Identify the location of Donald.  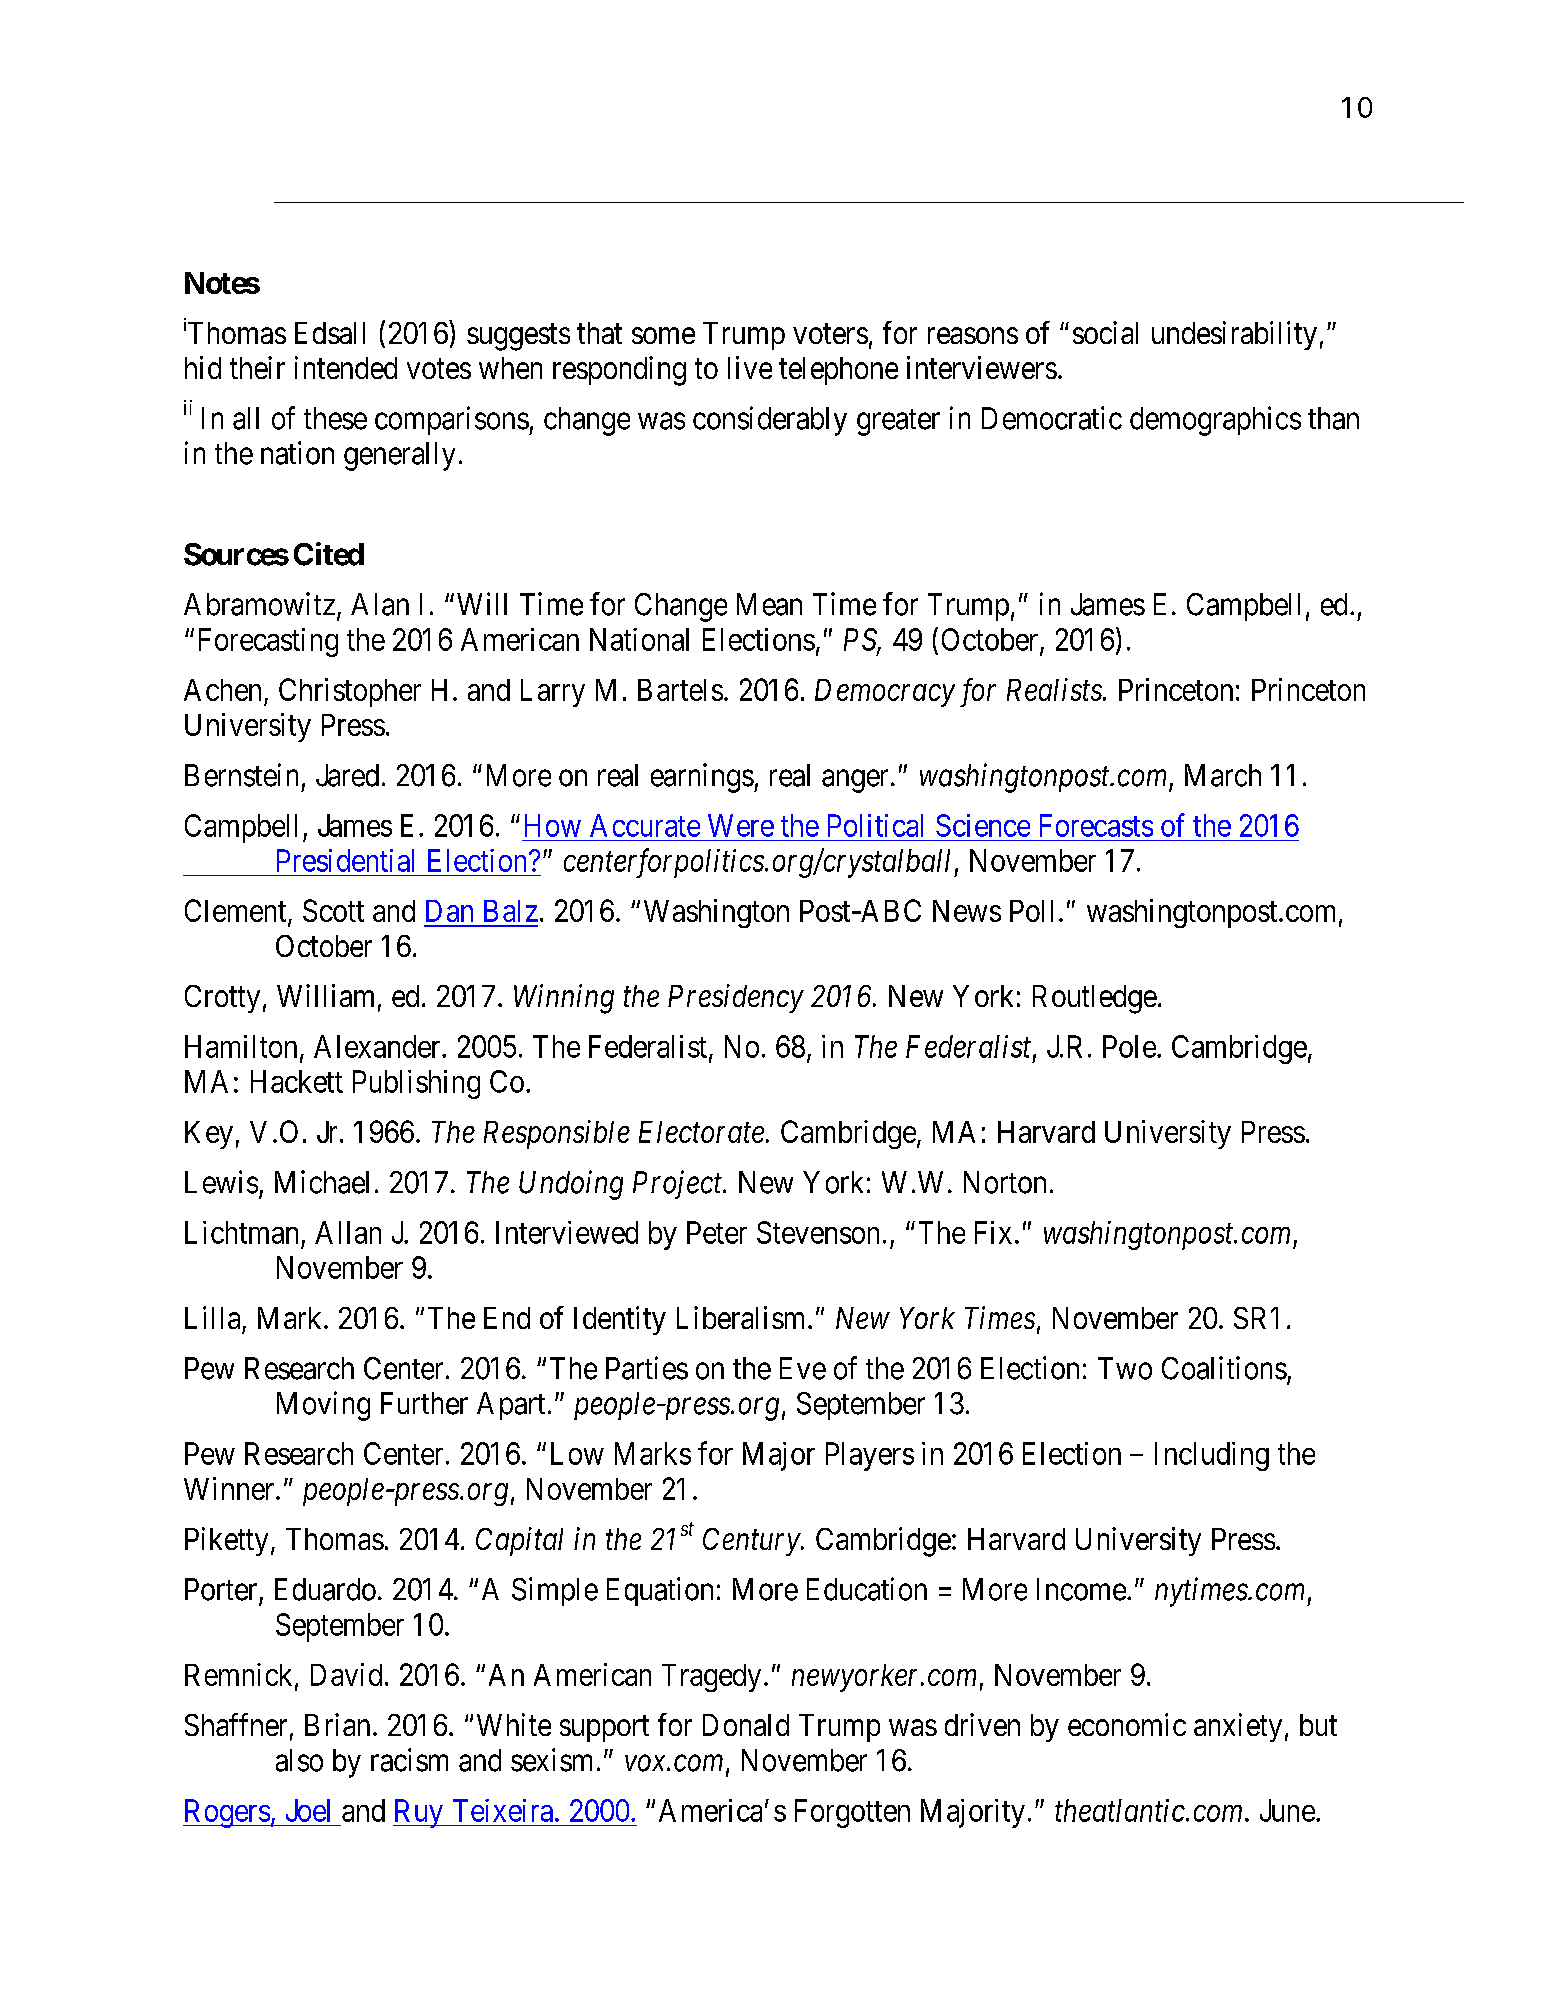
(746, 1725).
